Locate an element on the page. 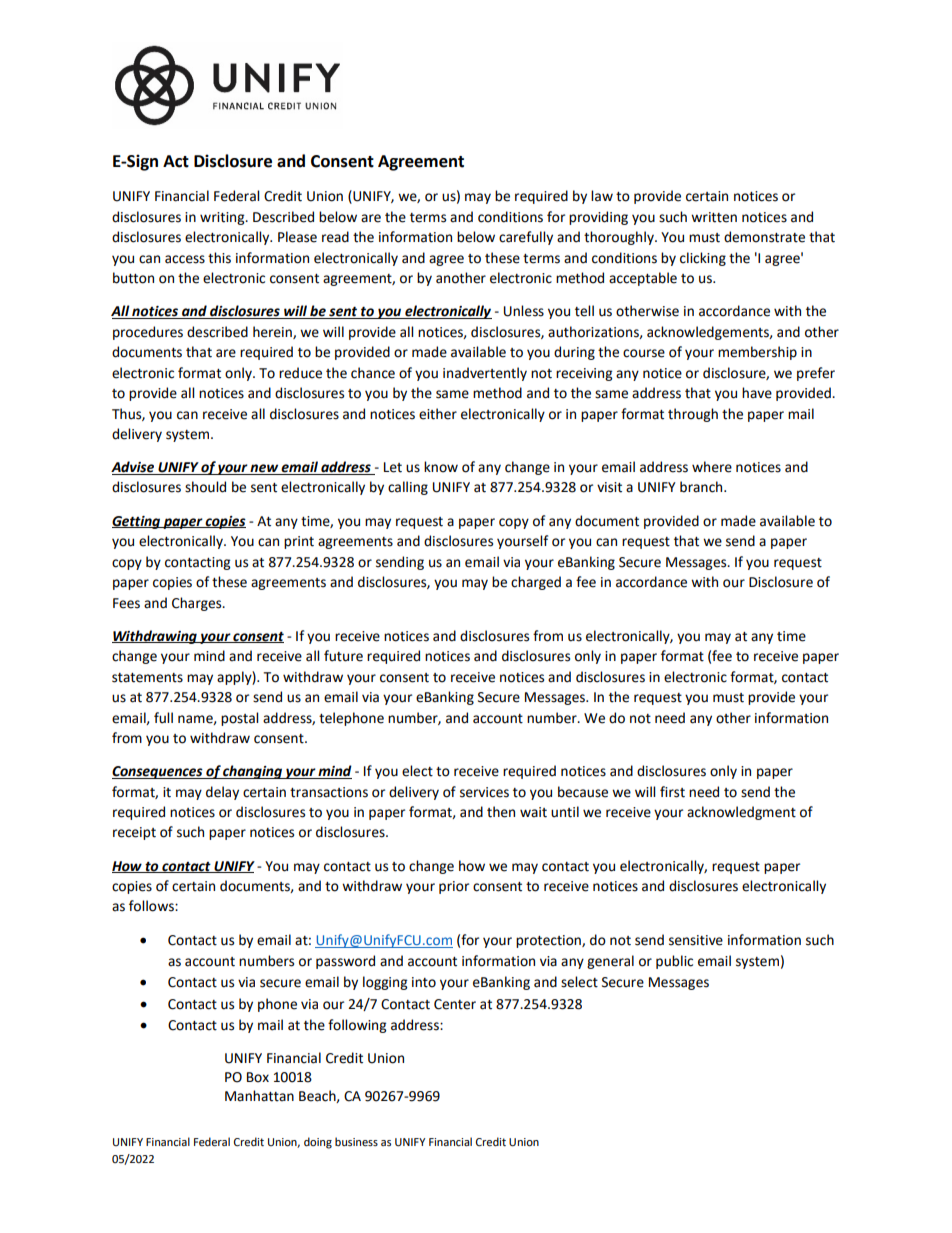 The image size is (952, 1233). Manhattan is located at coordinates (259, 1096).
